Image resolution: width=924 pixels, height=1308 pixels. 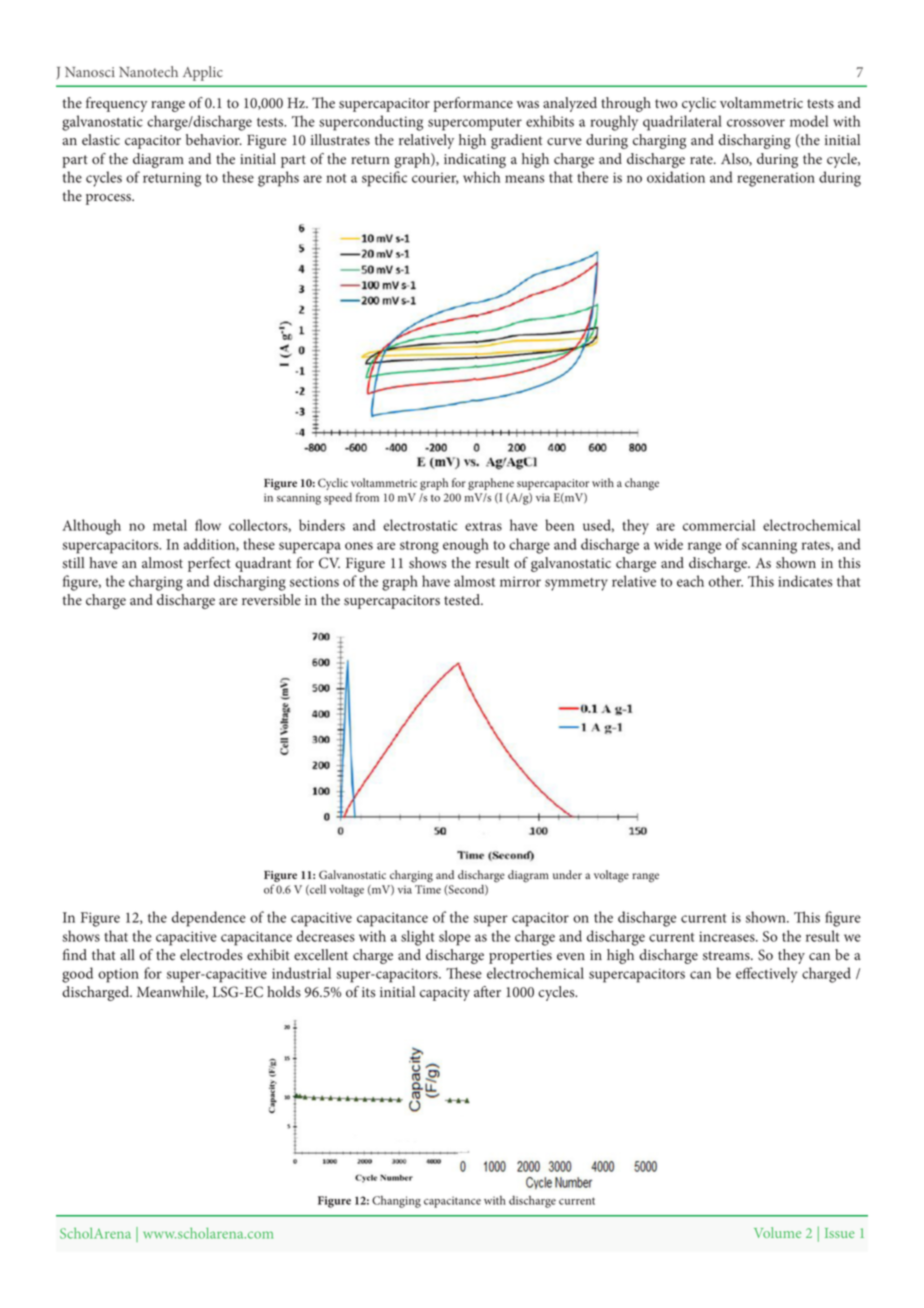 I want to click on increases, so click(x=728, y=936).
